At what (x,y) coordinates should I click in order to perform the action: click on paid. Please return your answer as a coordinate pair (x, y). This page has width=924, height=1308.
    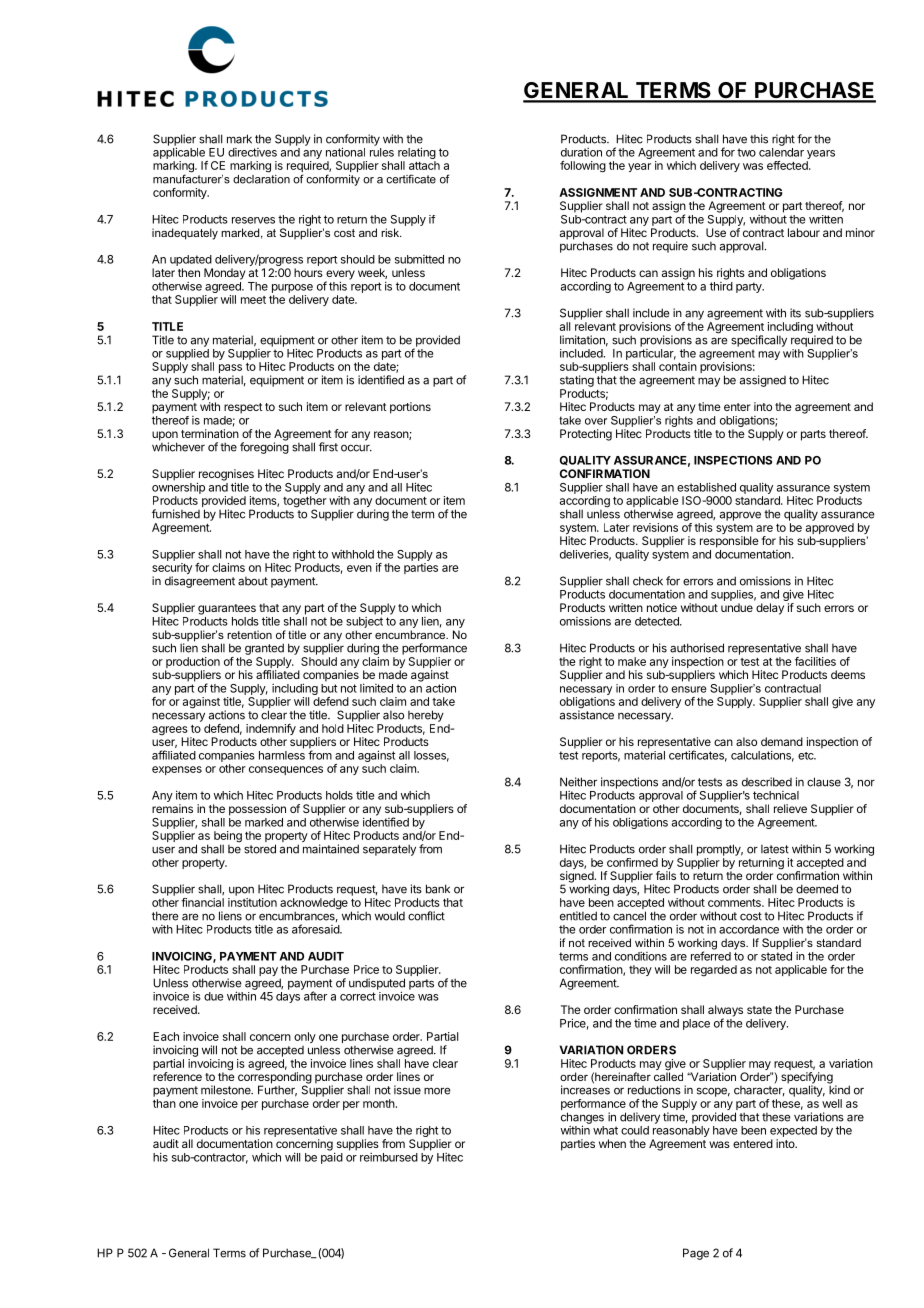
    Looking at the image, I should click on (332, 1158).
